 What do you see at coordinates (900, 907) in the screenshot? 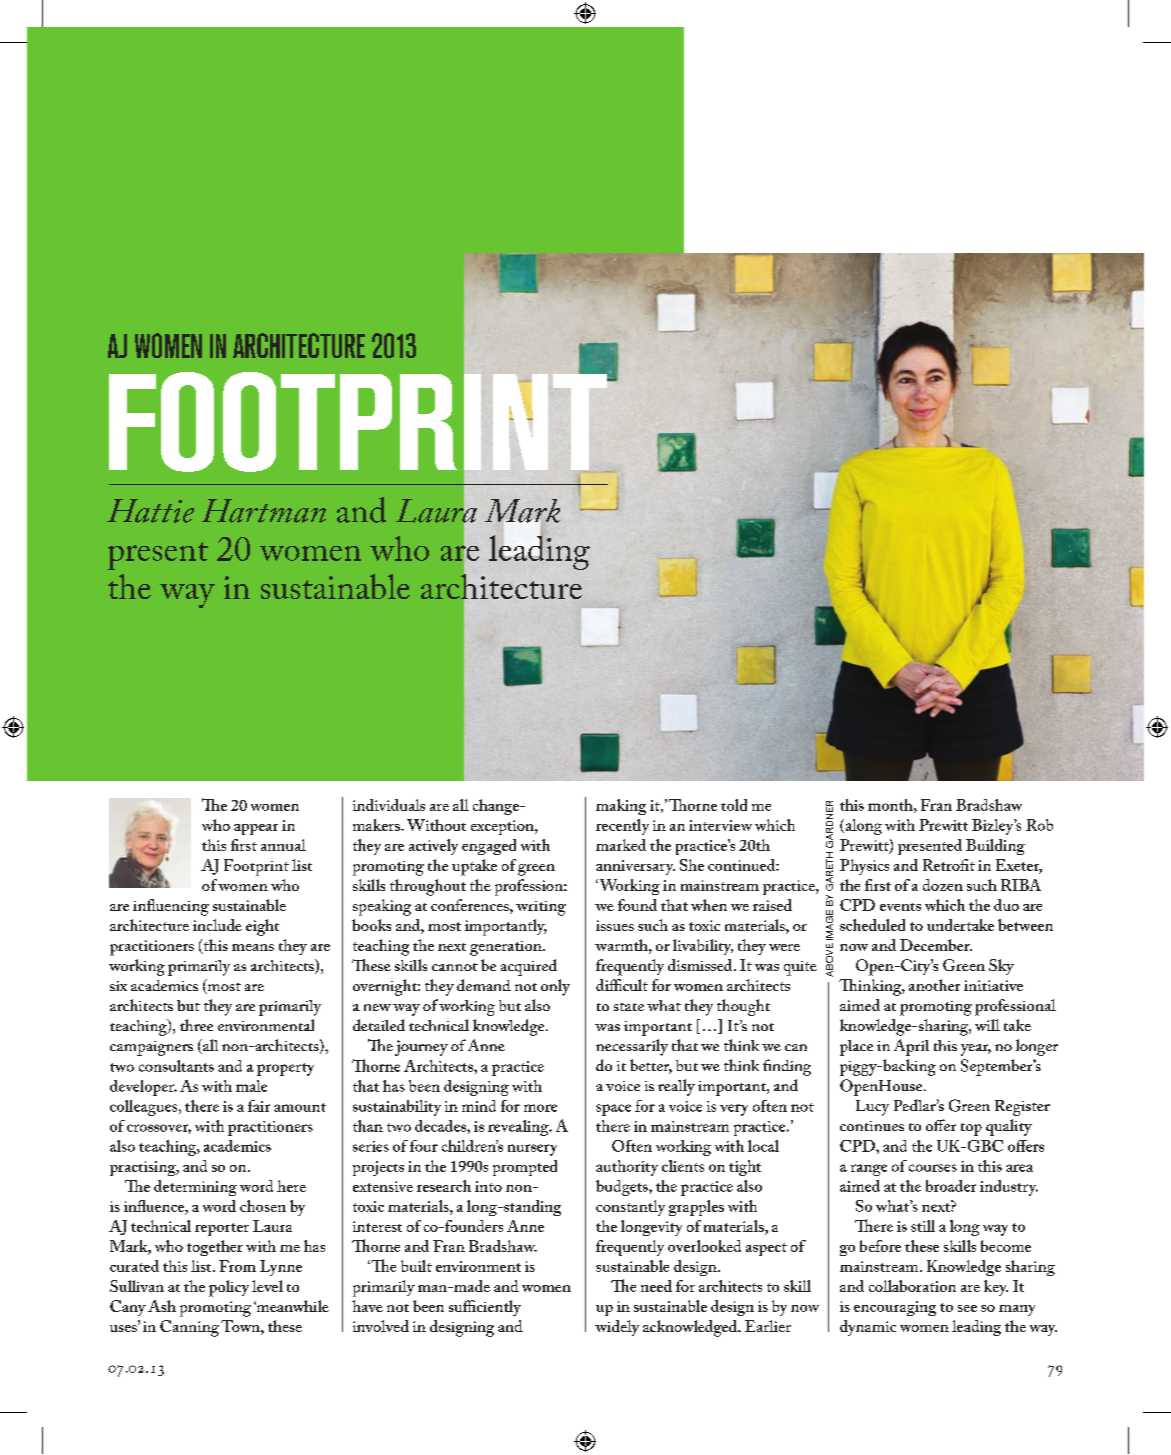
I see `events` at bounding box center [900, 907].
